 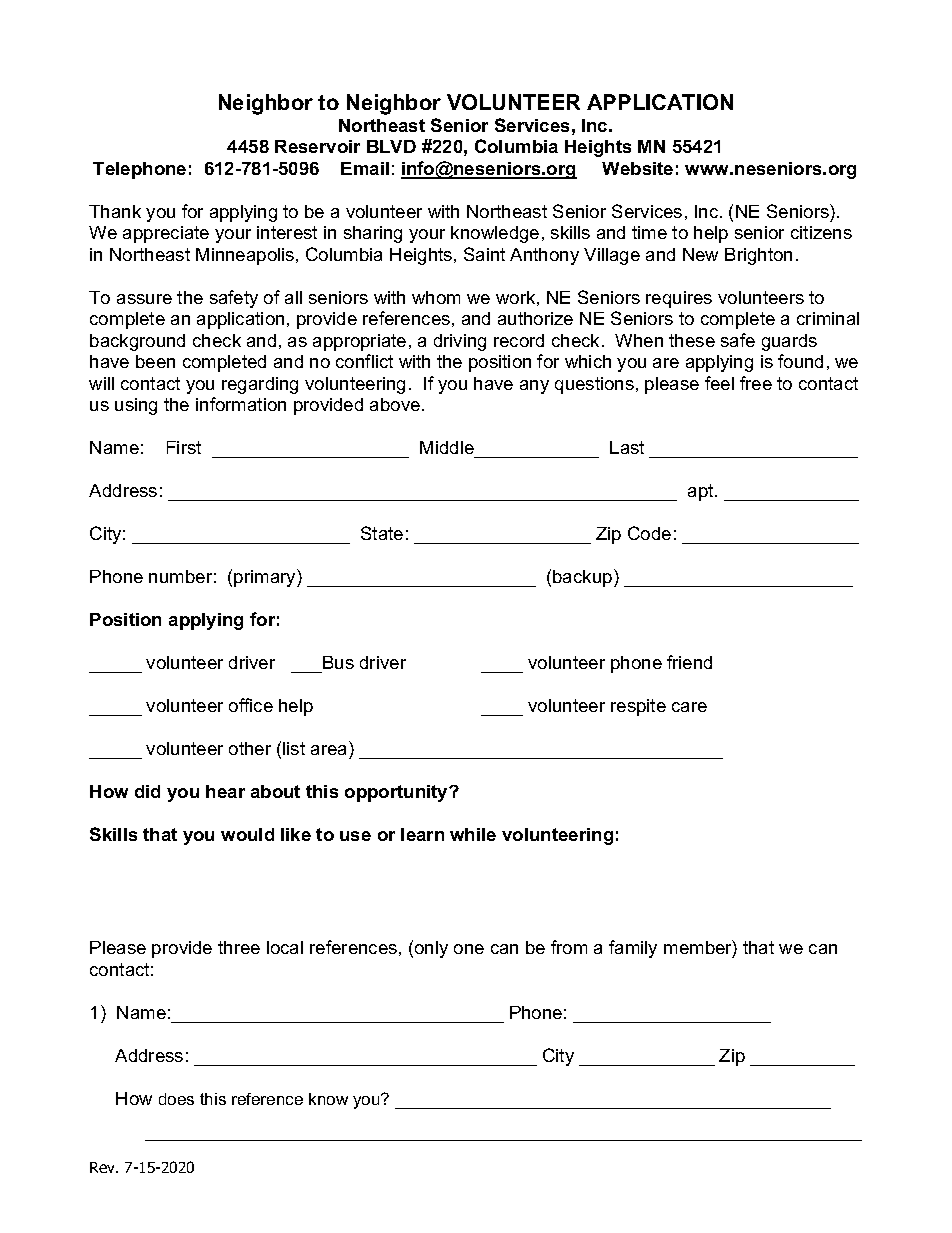 What do you see at coordinates (176, 1099) in the image?
I see `does` at bounding box center [176, 1099].
